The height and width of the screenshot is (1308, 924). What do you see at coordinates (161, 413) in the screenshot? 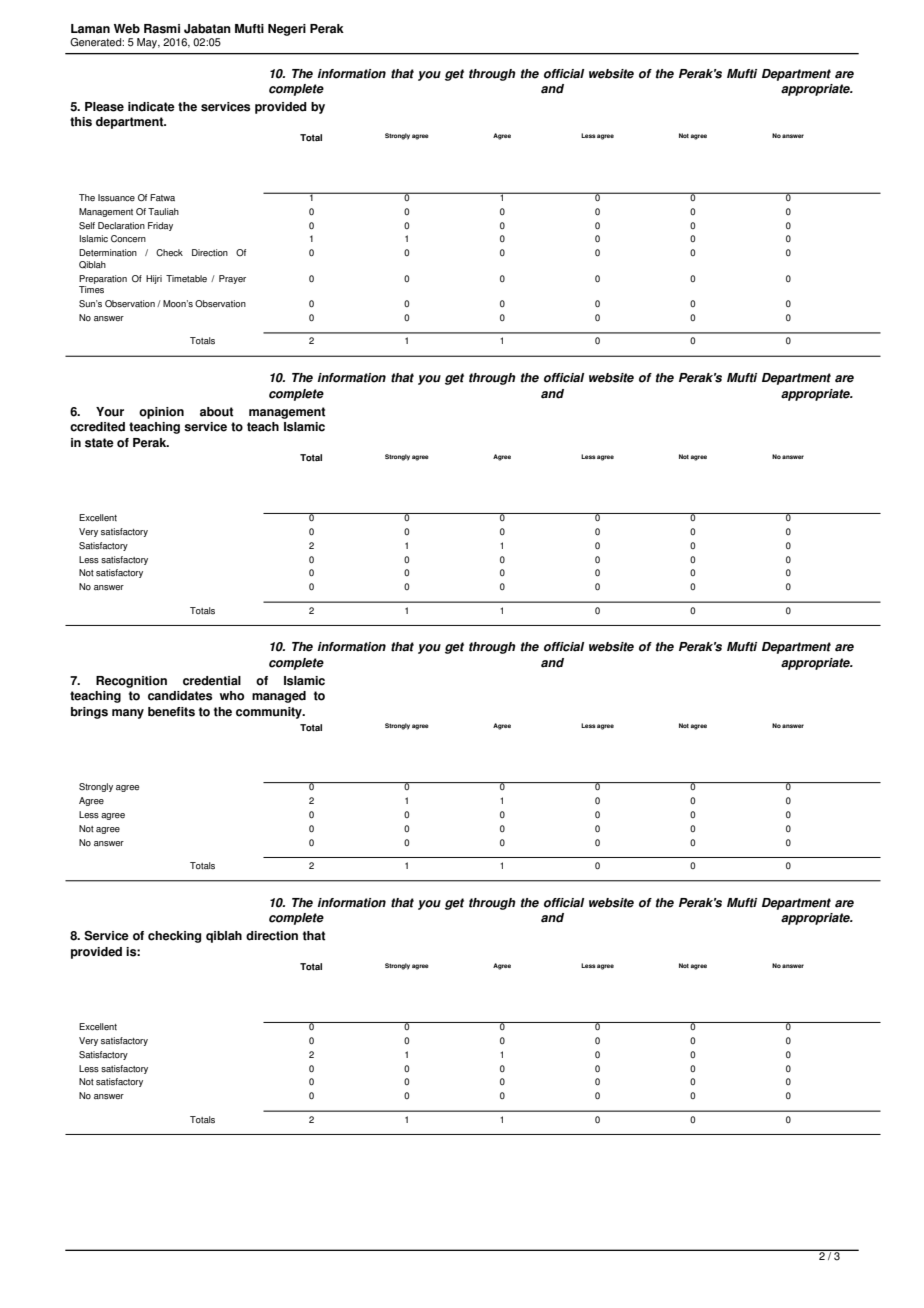
I see `opinion` at bounding box center [161, 413].
